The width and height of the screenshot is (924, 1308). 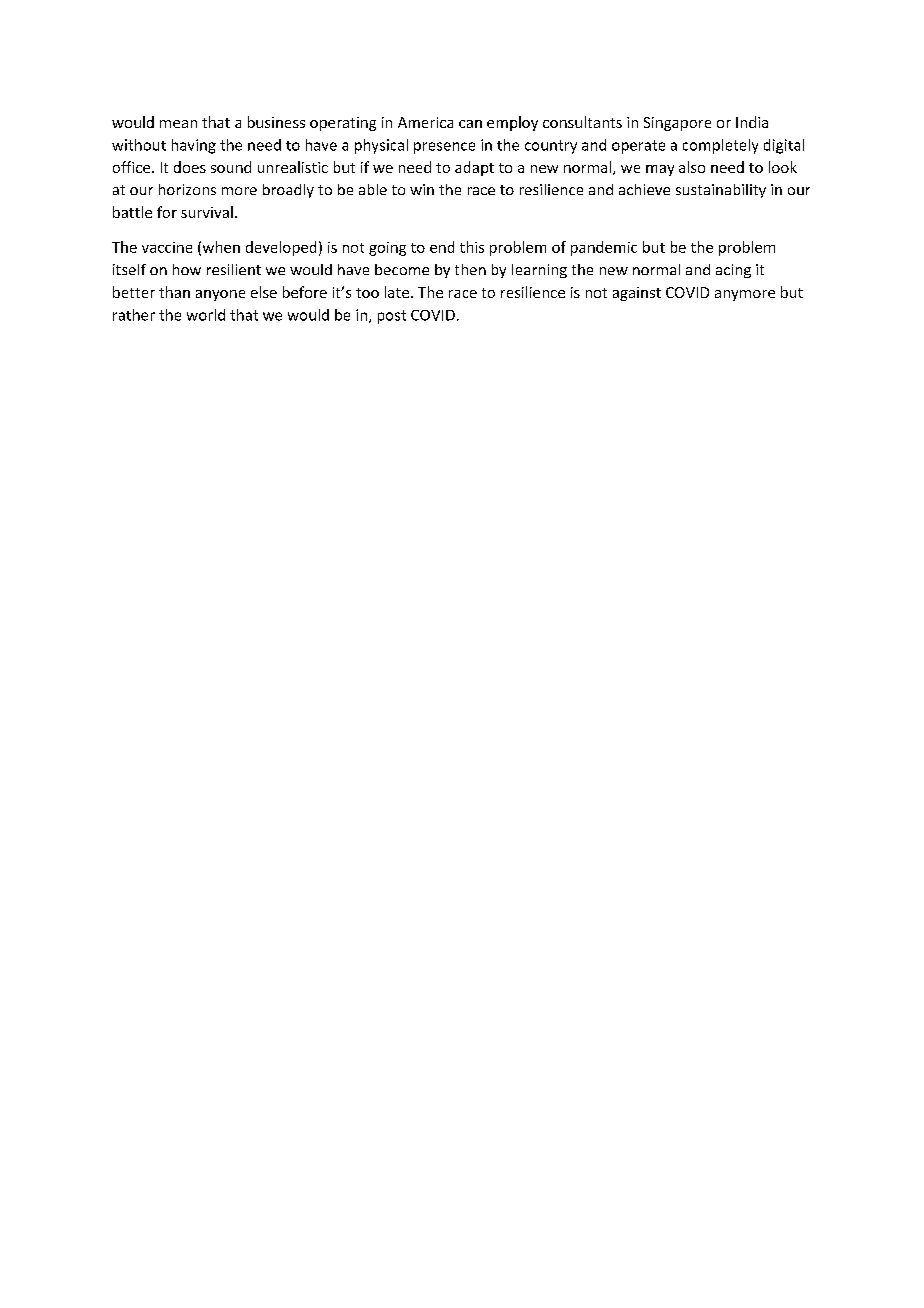 What do you see at coordinates (470, 269) in the screenshot?
I see `then` at bounding box center [470, 269].
